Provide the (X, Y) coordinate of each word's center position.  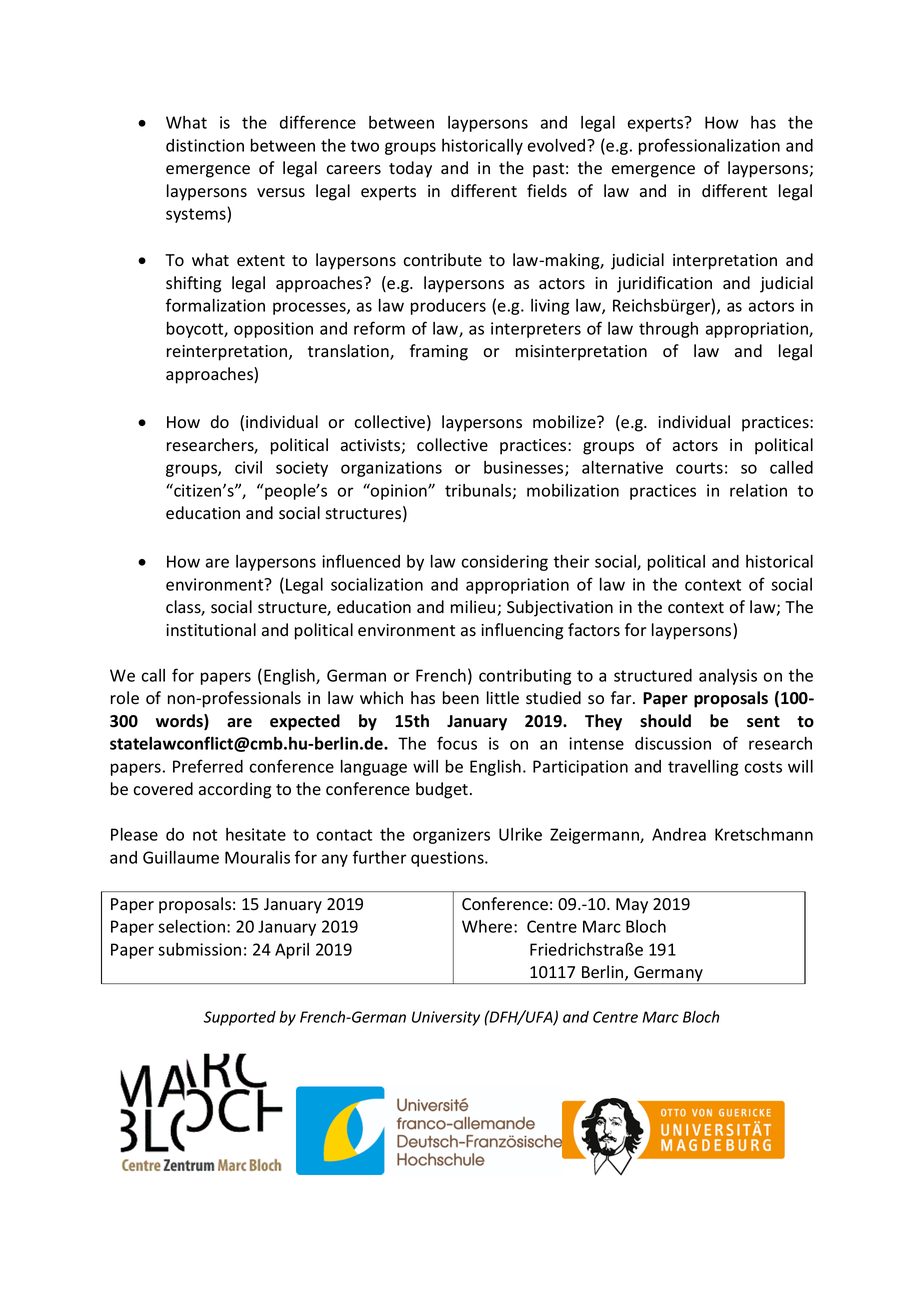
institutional (211, 630)
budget (442, 790)
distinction (205, 145)
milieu (473, 607)
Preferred (208, 766)
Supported (240, 1018)
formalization (215, 305)
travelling (703, 768)
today (410, 169)
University (446, 1018)
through (668, 330)
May (632, 906)
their (571, 561)
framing (439, 352)
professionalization (709, 146)
